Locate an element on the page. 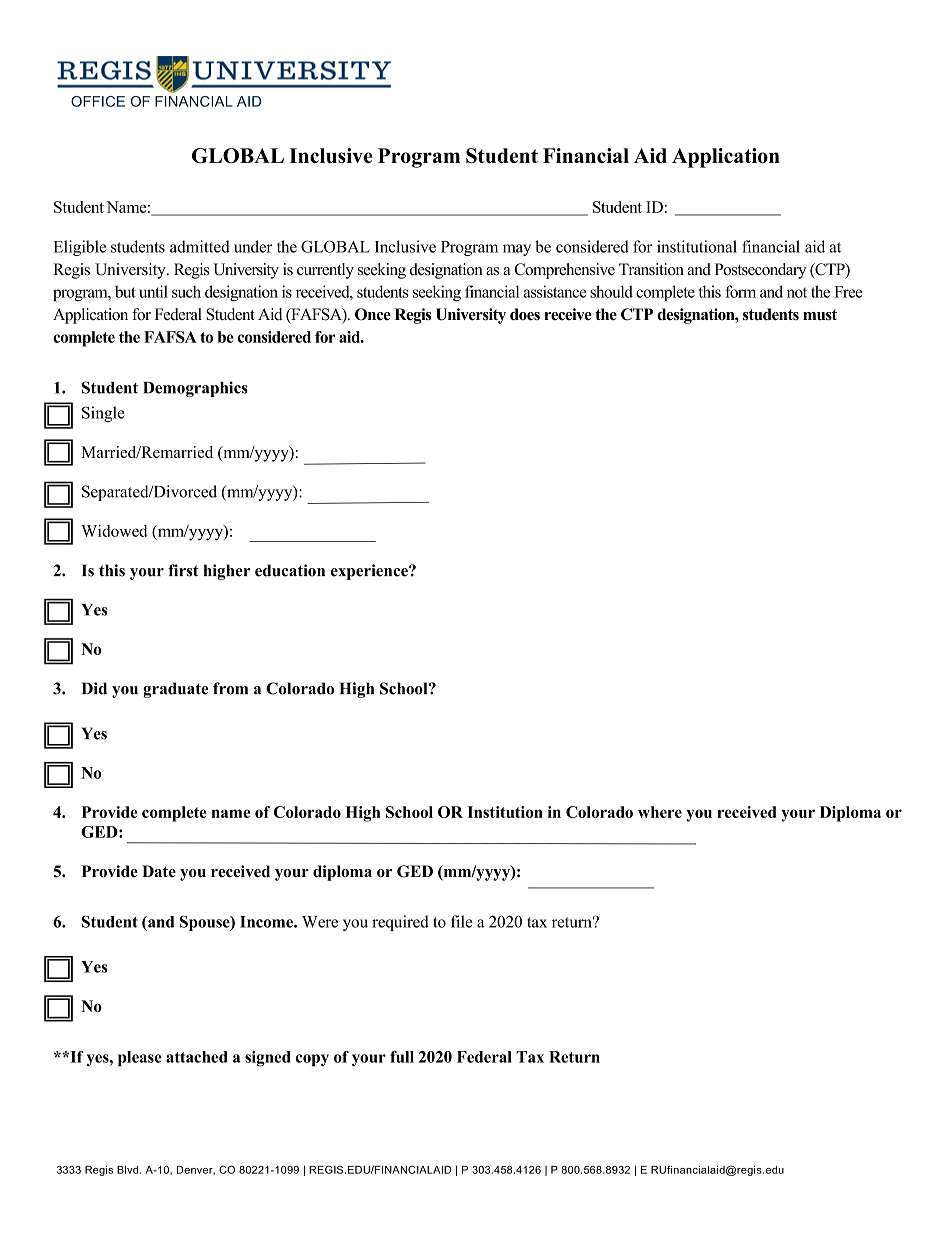  OFFICE is located at coordinates (98, 101).
